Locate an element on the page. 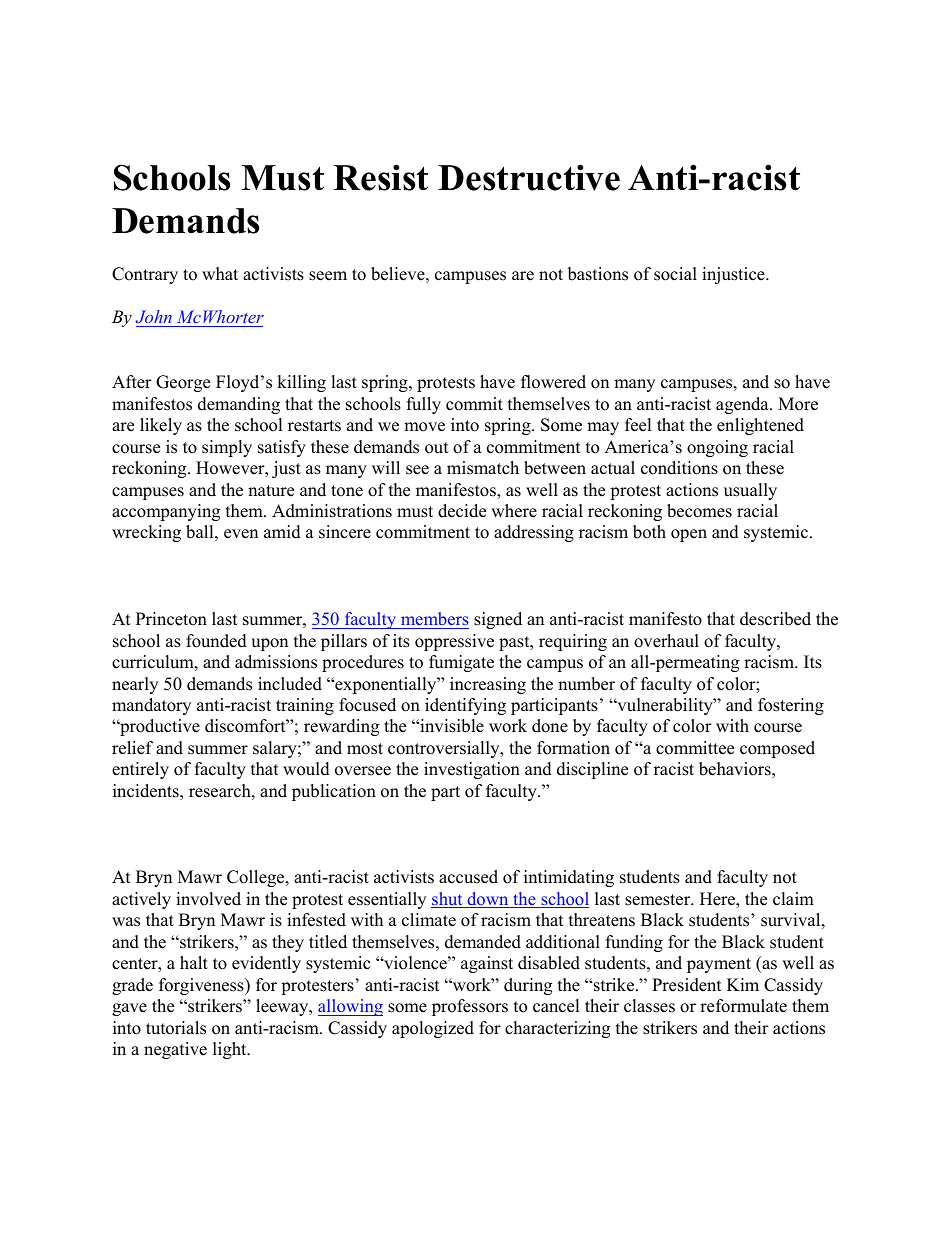 This page has height=1233, width=952. agenda is located at coordinates (743, 405).
